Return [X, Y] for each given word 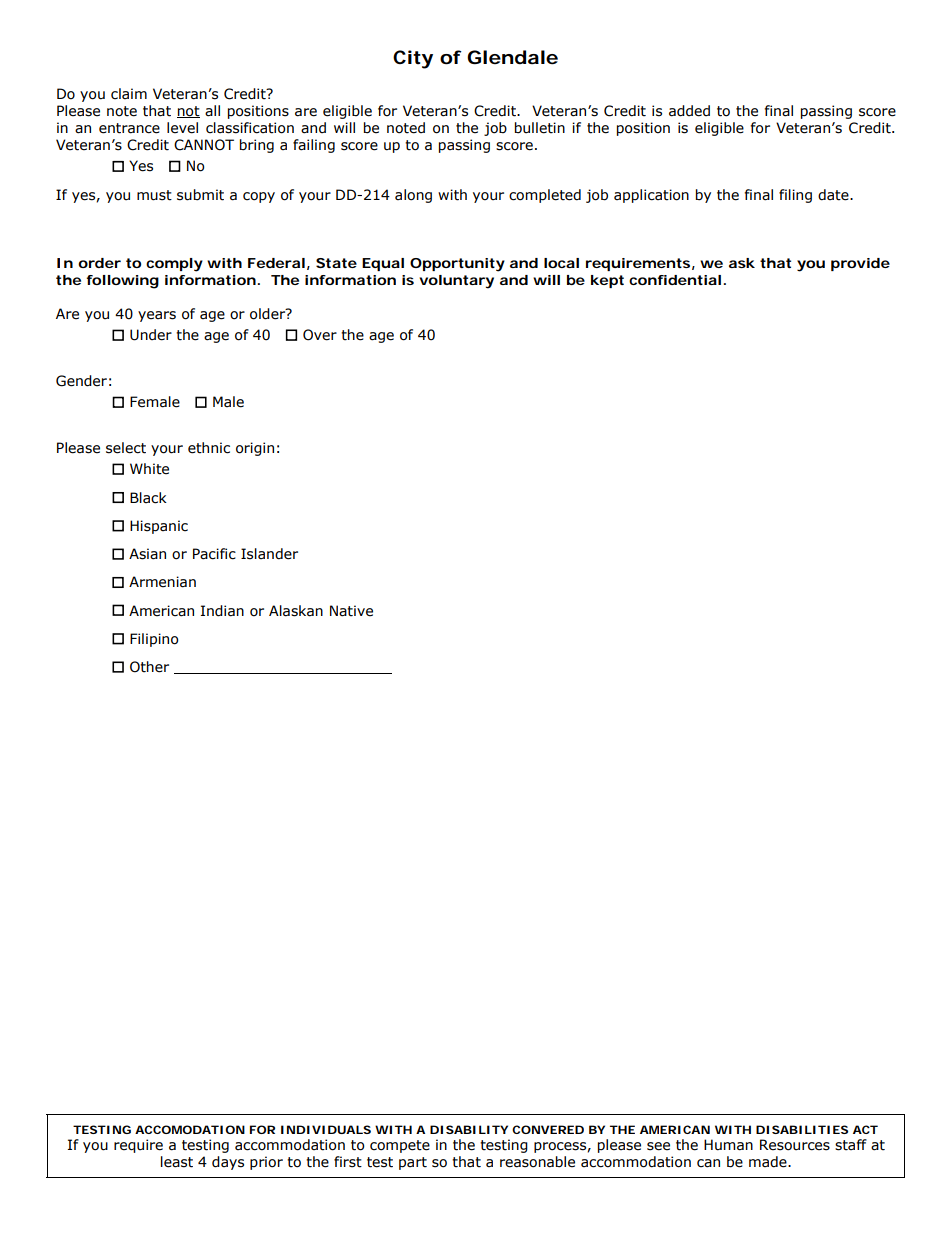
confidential [675, 280]
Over [320, 335]
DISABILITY [469, 1129]
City [413, 59]
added [689, 111]
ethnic [209, 448]
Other [149, 667]
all [212, 111]
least [177, 1162]
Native [351, 611]
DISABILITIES [802, 1129]
